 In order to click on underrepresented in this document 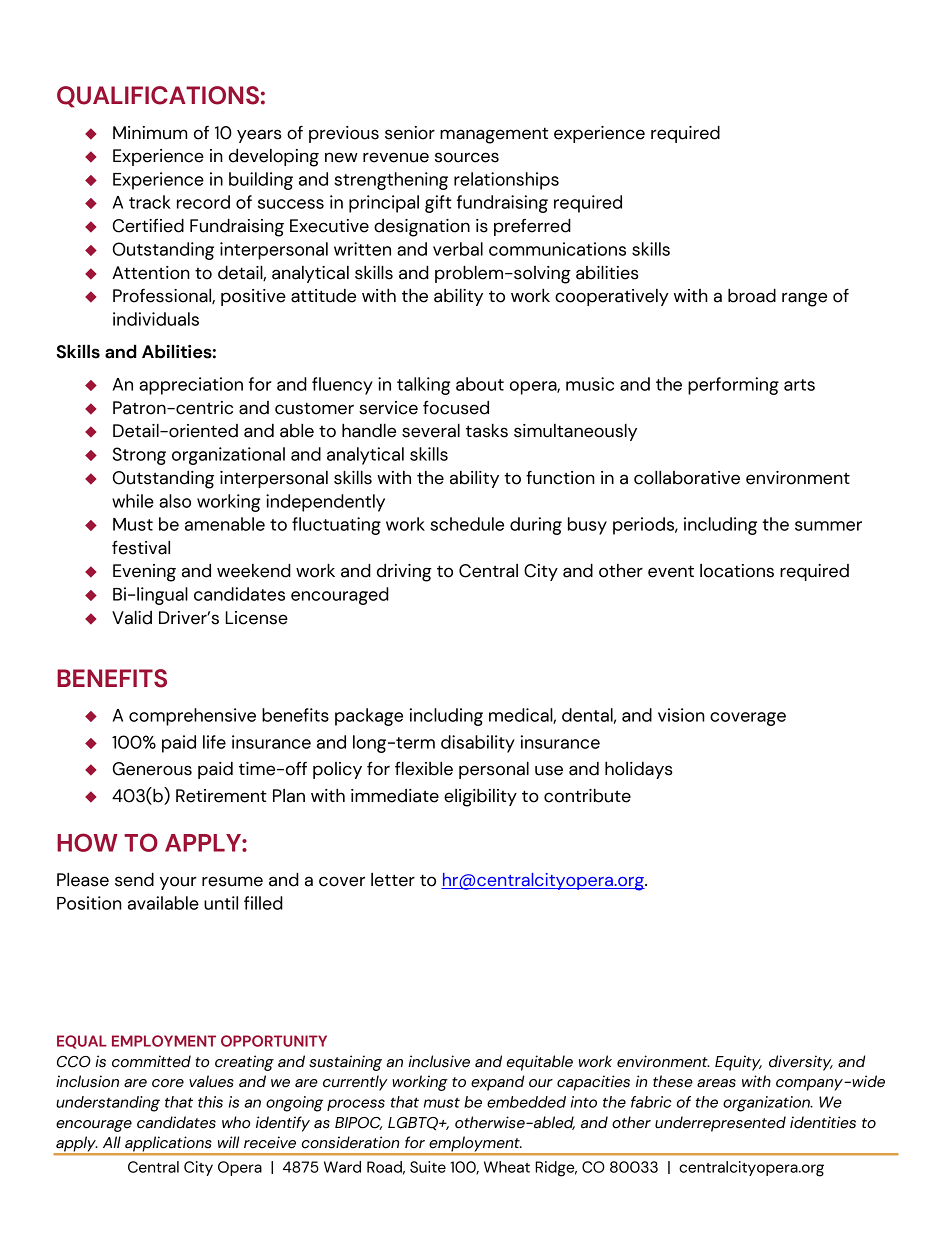, I will do `click(720, 1124)`.
